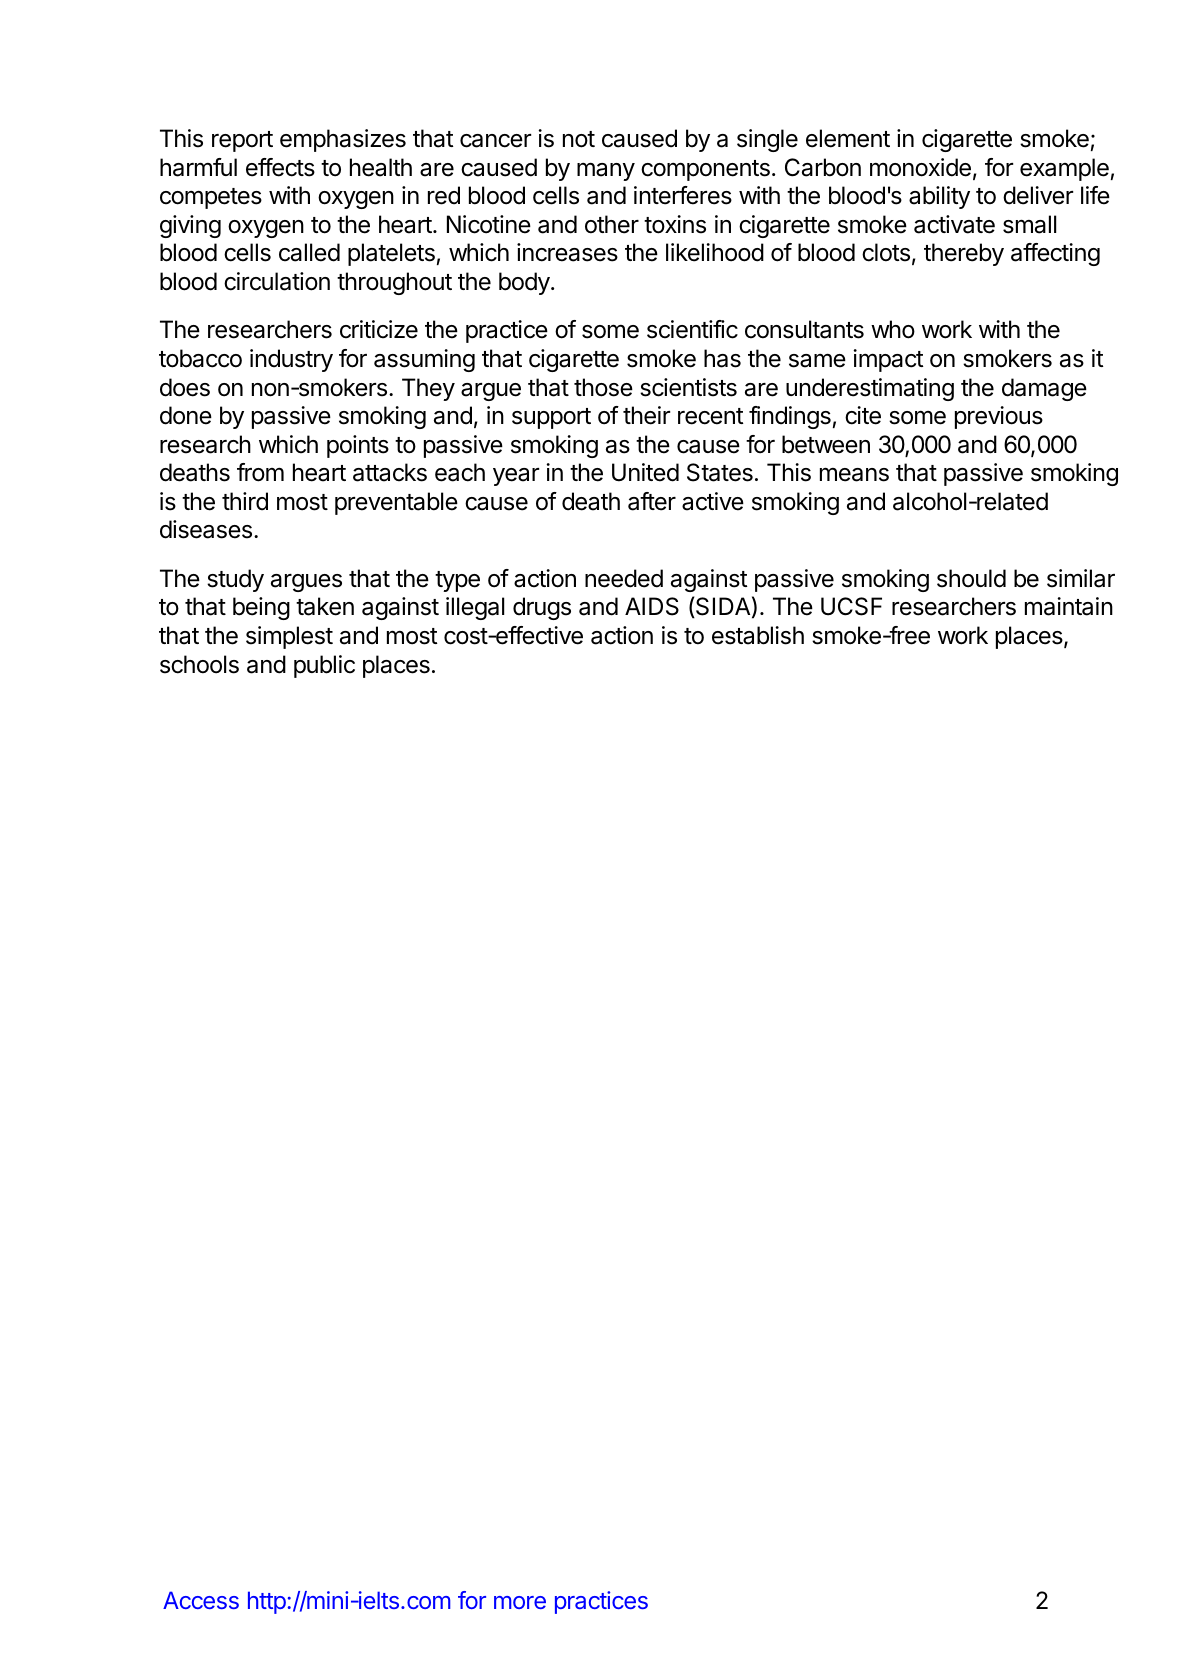  I want to click on establish, so click(758, 635).
